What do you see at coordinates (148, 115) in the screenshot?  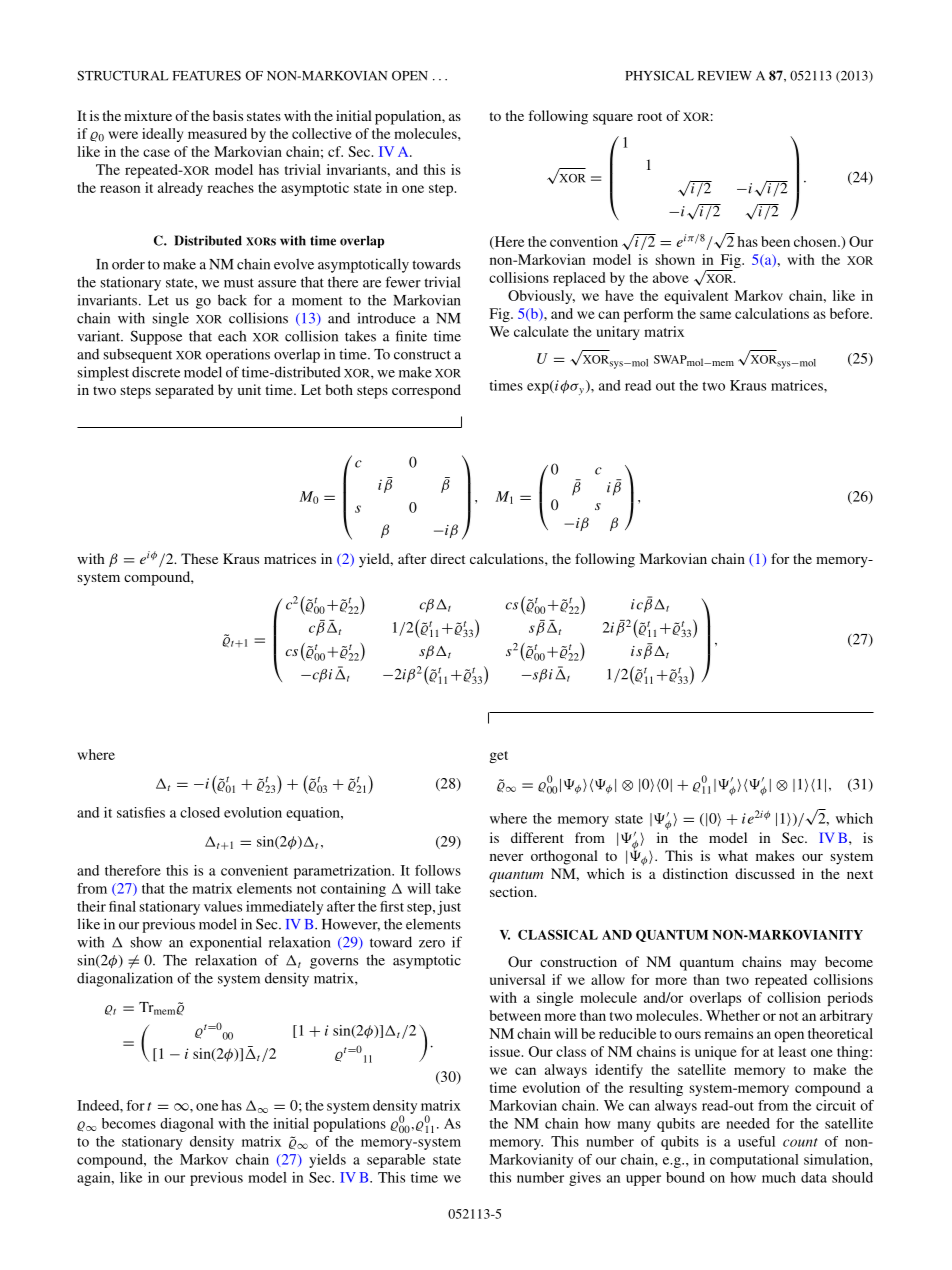 I see `mixture` at bounding box center [148, 115].
